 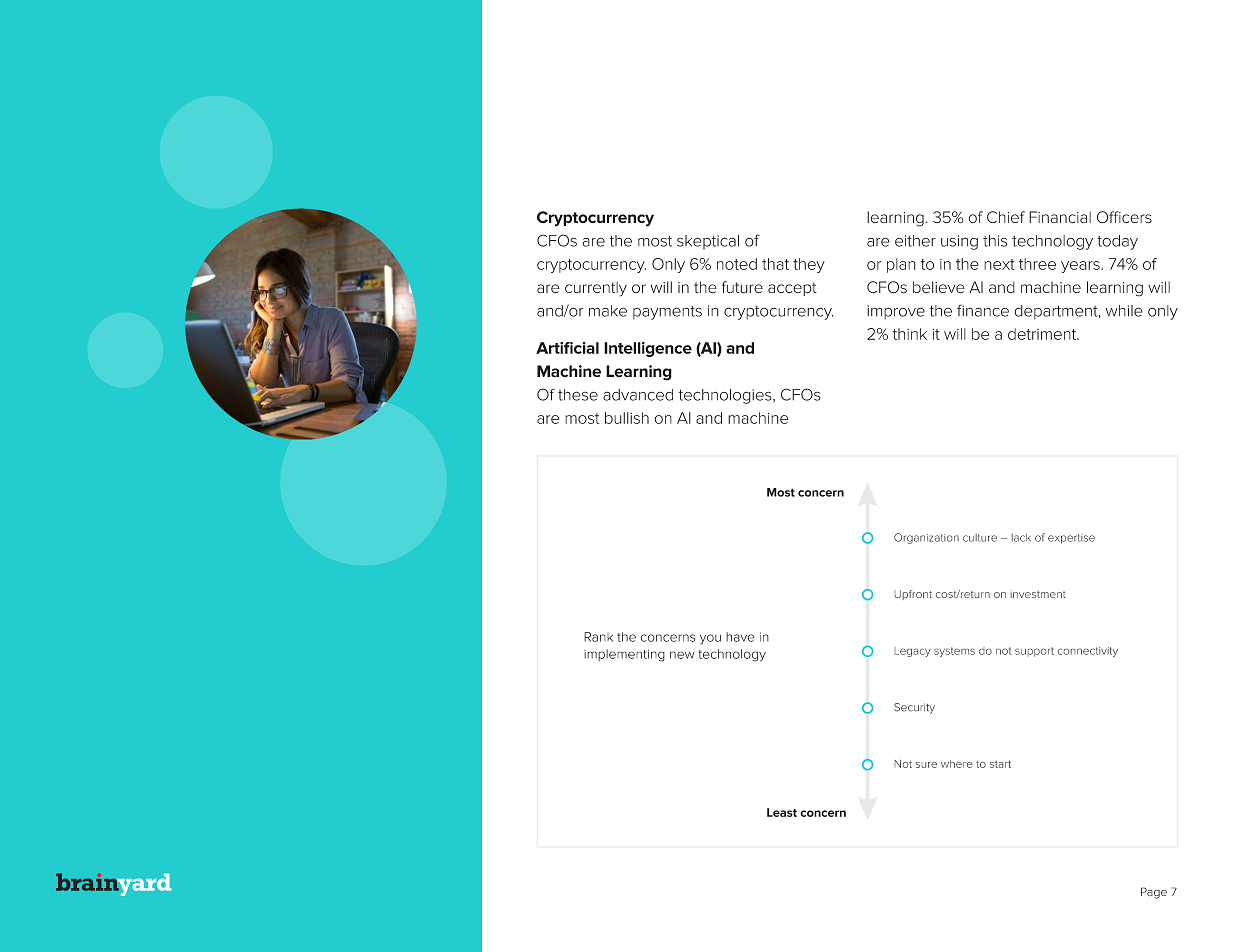 What do you see at coordinates (926, 765) in the page?
I see `sure` at bounding box center [926, 765].
